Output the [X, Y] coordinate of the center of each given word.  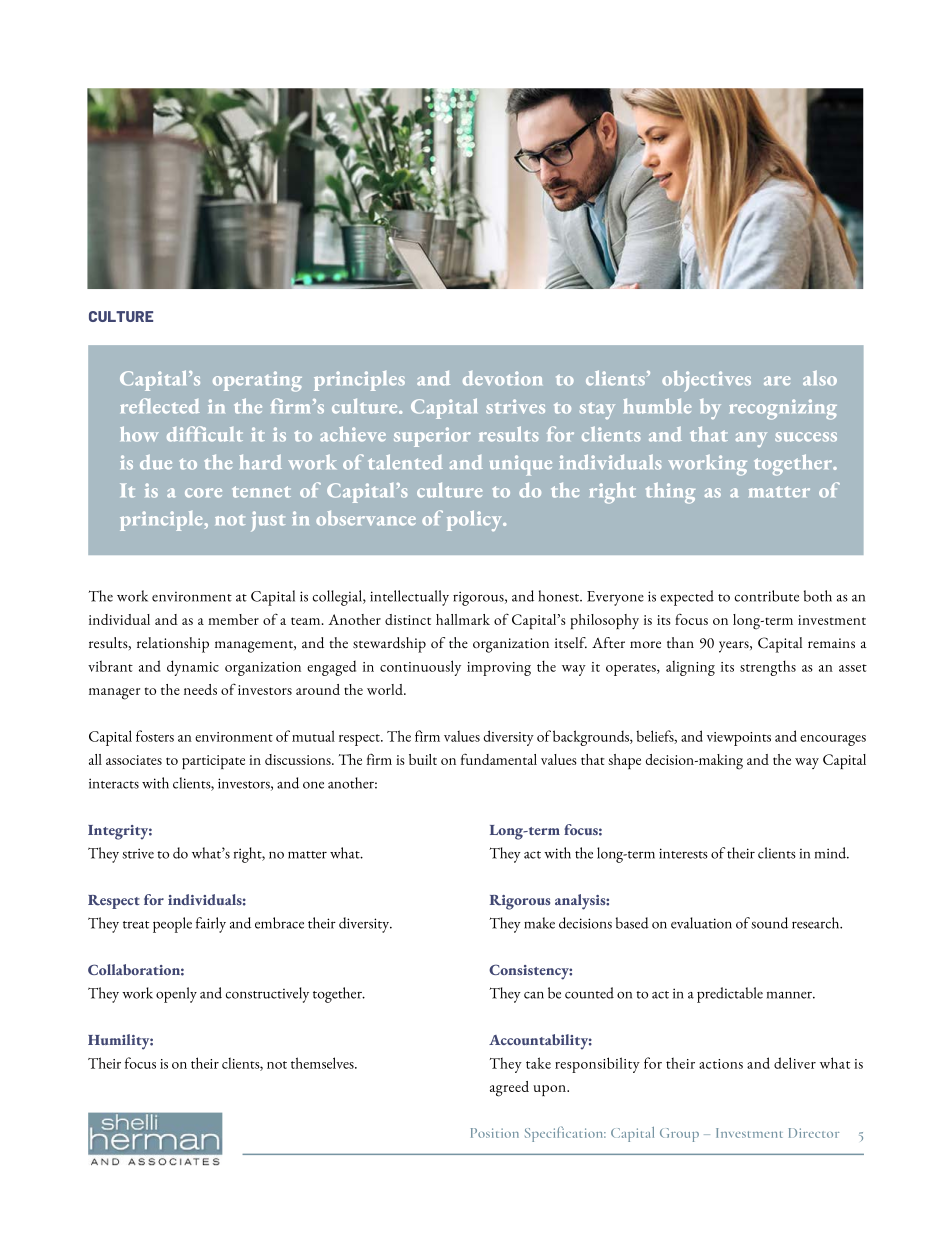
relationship [173, 645]
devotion [502, 378]
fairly [211, 925]
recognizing [783, 409]
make [539, 923]
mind [832, 853]
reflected [160, 406]
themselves [323, 1063]
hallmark [463, 619]
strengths [768, 668]
